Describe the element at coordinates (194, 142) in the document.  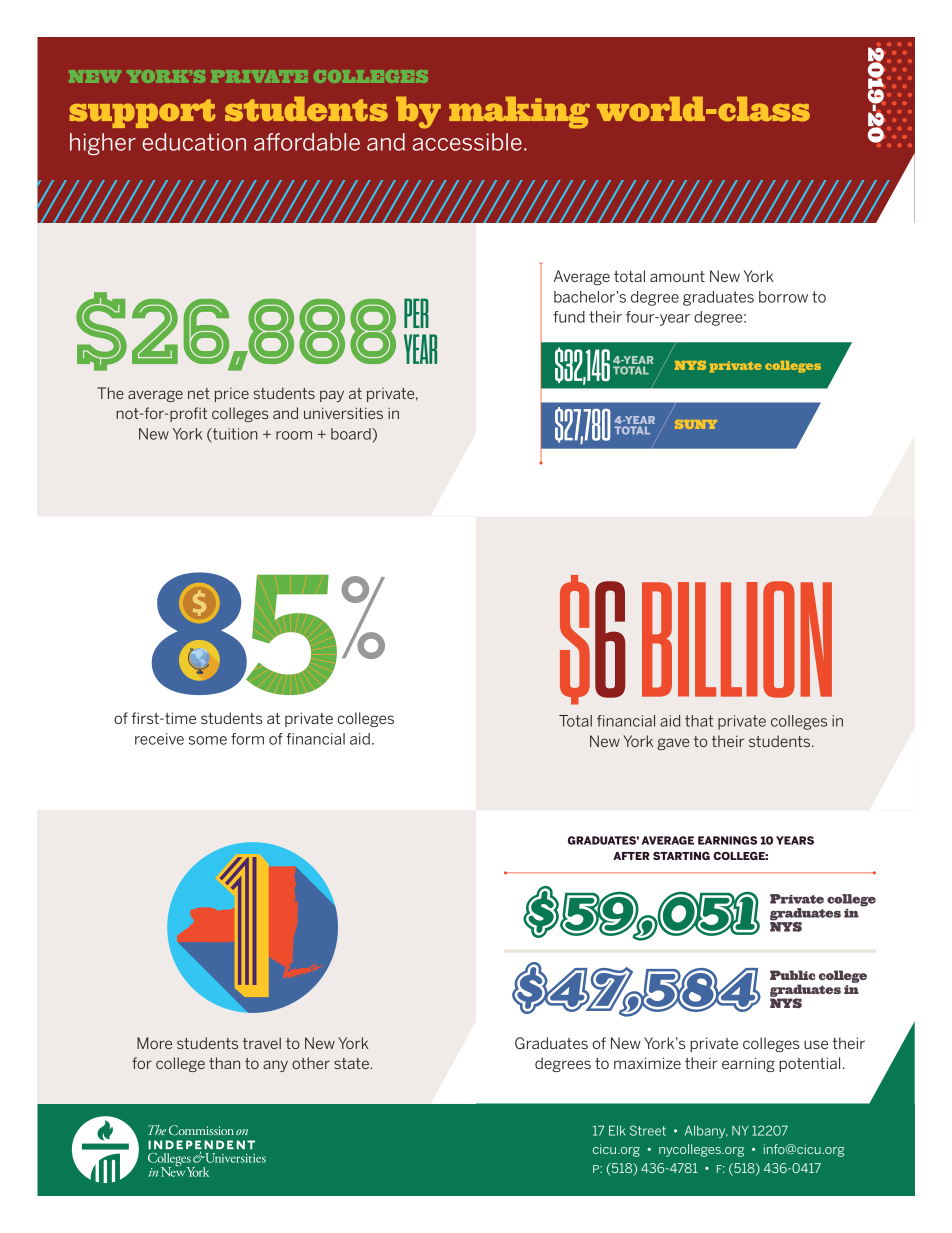
I see `education` at that location.
